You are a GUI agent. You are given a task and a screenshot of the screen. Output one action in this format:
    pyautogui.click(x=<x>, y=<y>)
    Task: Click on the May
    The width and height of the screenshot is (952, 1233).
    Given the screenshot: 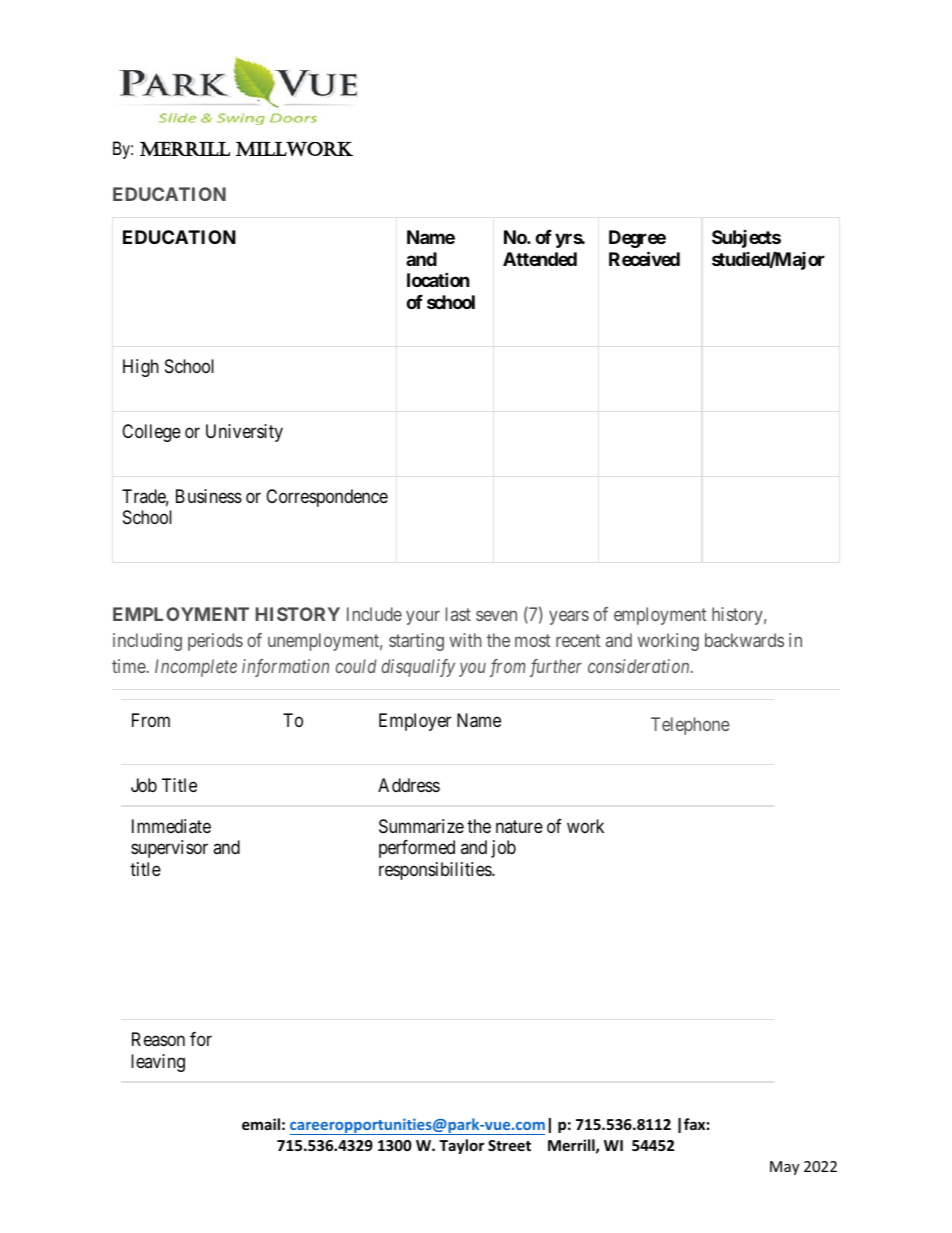 What is the action you would take?
    pyautogui.click(x=784, y=1168)
